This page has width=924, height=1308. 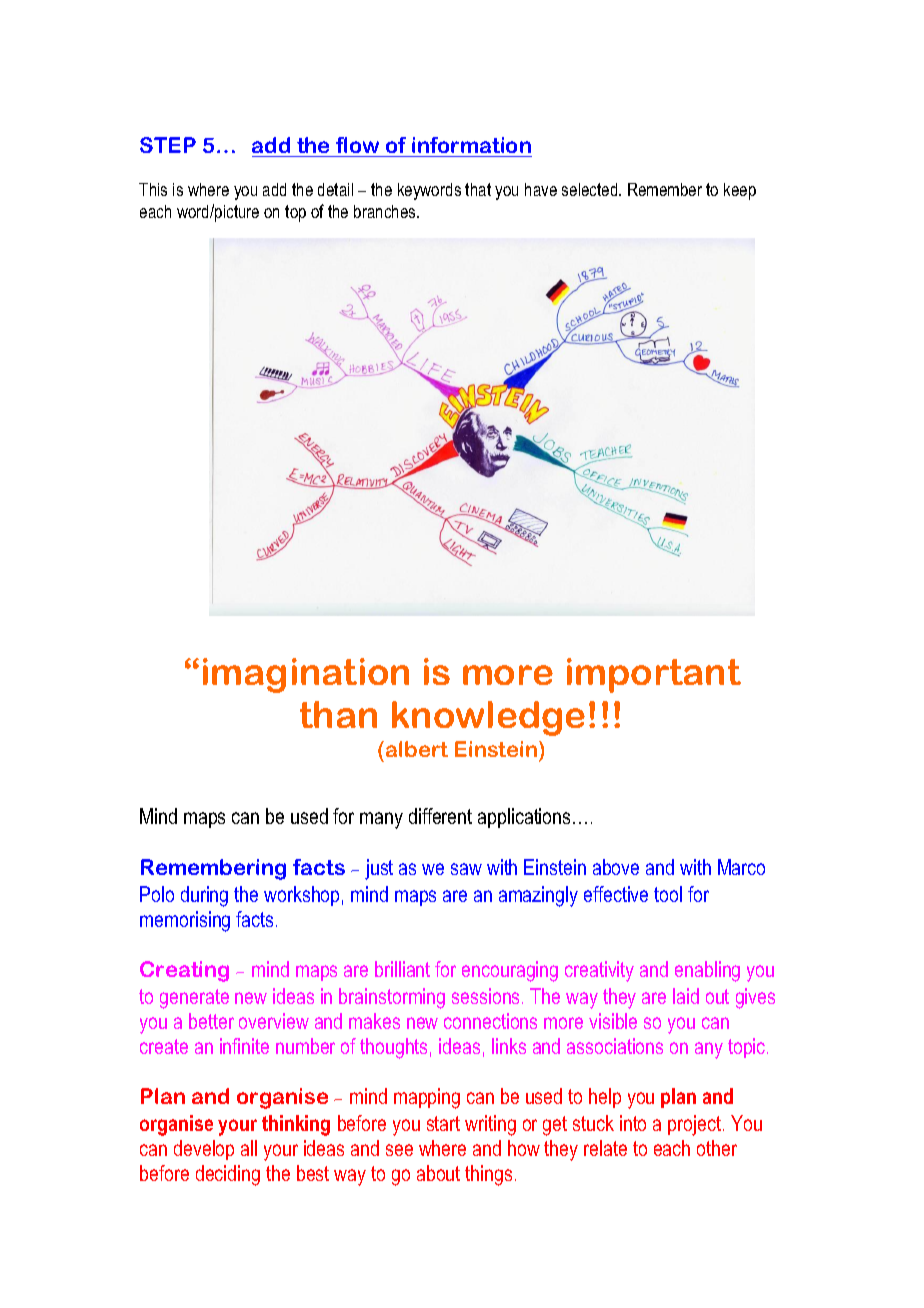 What do you see at coordinates (168, 145) in the page?
I see `STEP` at bounding box center [168, 145].
